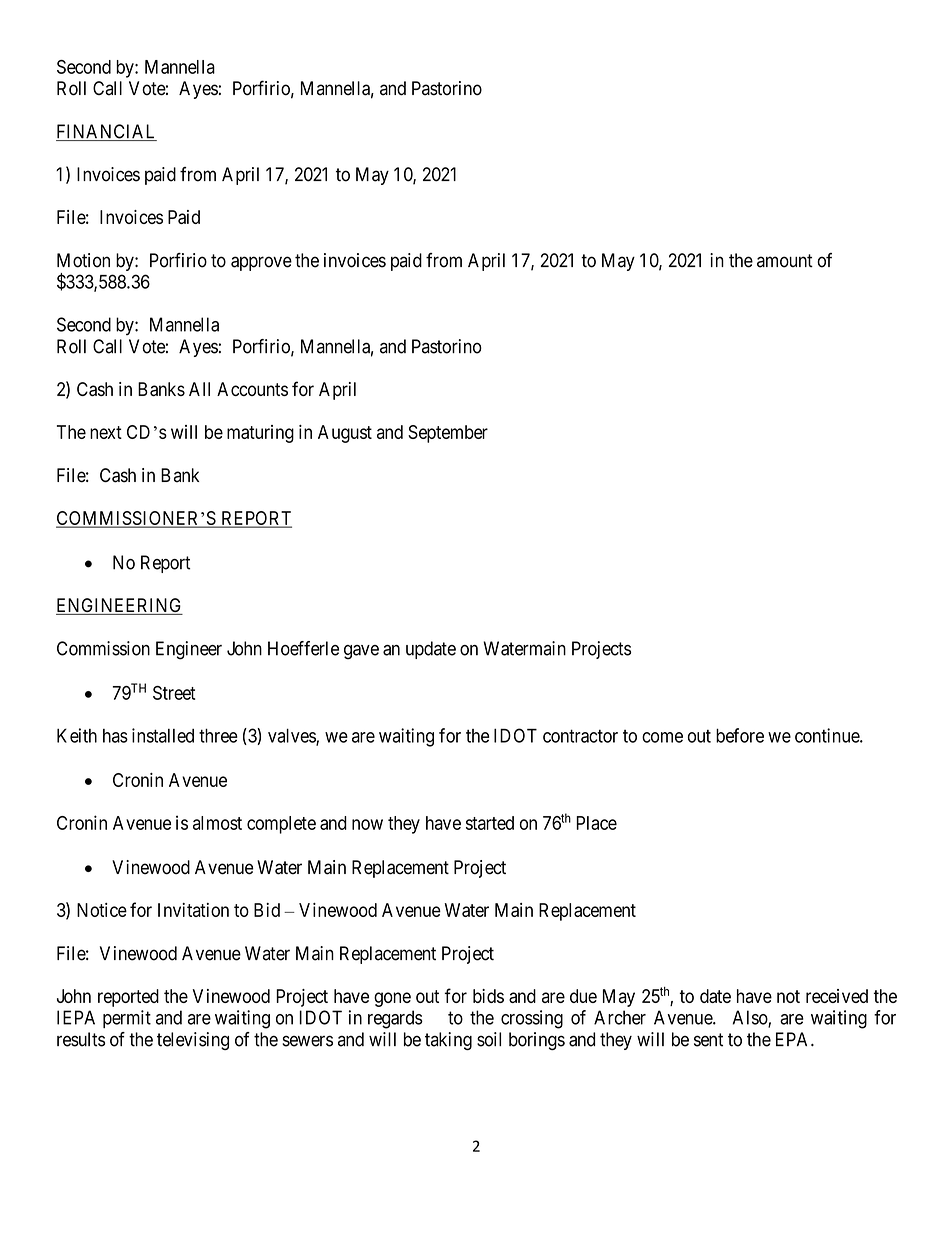 This document has width=952, height=1233. I want to click on FINANCIAL, so click(106, 132).
